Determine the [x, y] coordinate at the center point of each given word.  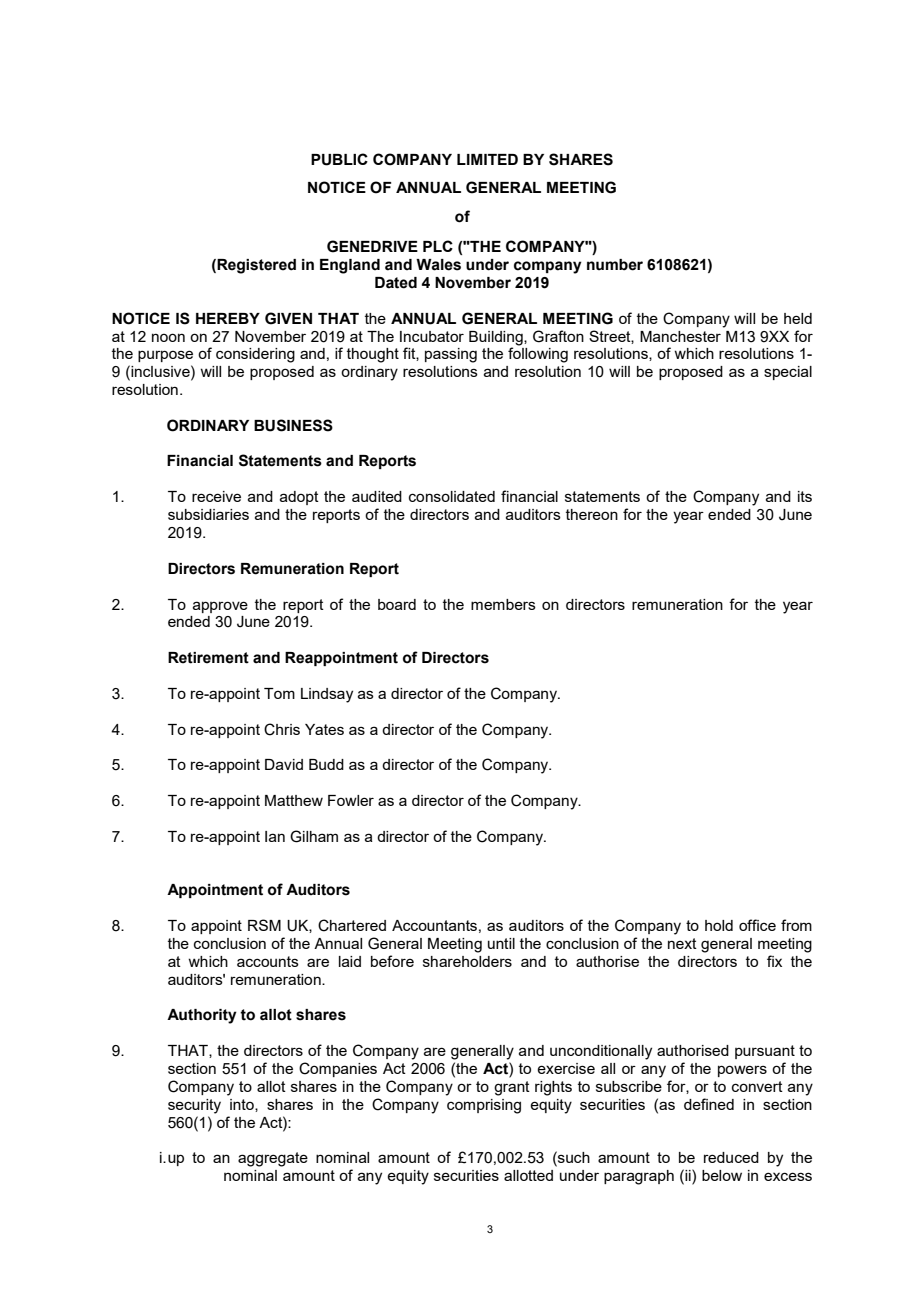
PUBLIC [339, 159]
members [503, 604]
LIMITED [487, 159]
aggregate [273, 1159]
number [615, 265]
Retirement [208, 658]
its [805, 496]
